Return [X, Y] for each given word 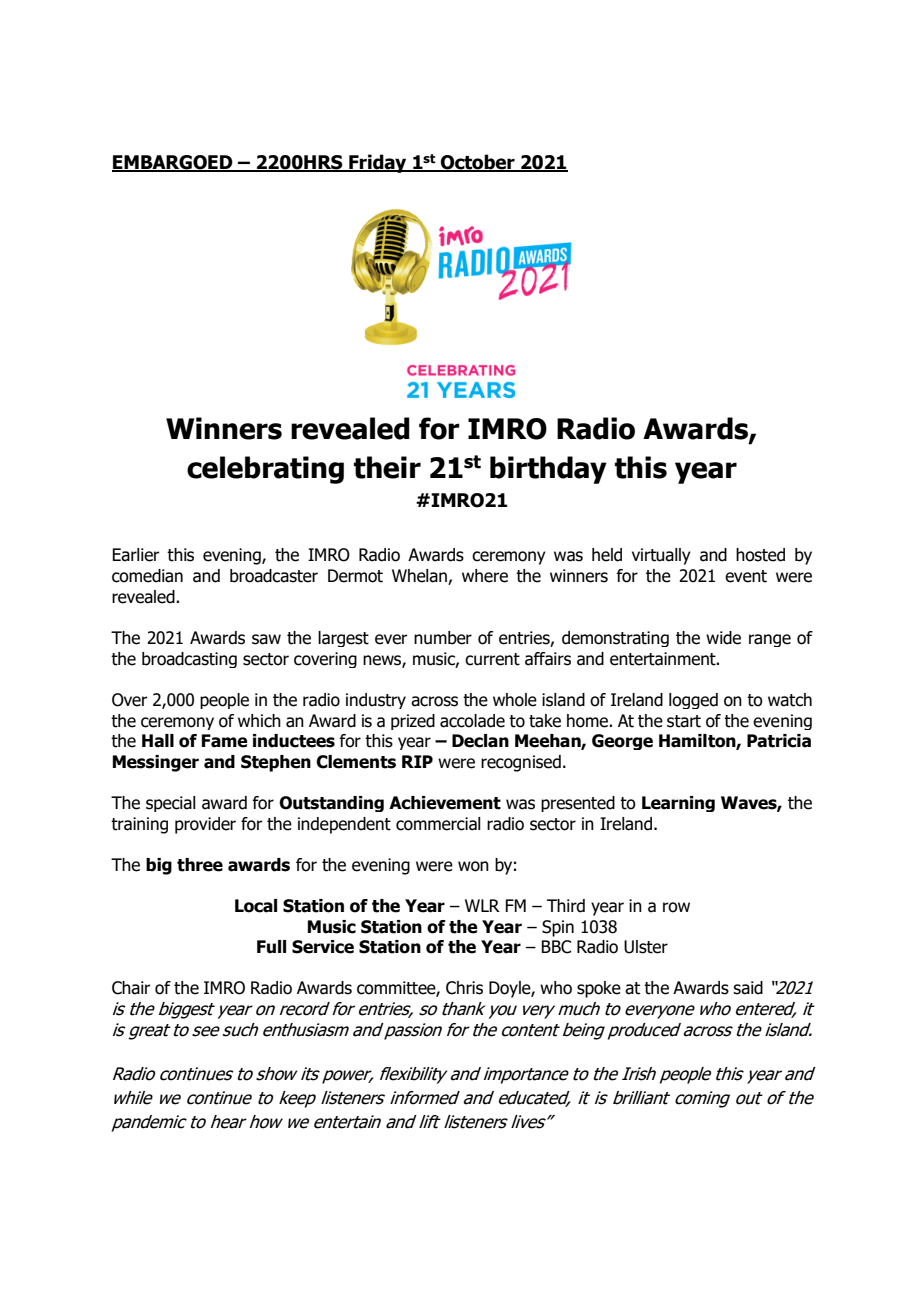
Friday [378, 163]
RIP [417, 761]
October [478, 163]
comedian [147, 576]
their [387, 467]
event [746, 576]
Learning [678, 804]
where [485, 576]
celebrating [265, 470]
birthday [548, 470]
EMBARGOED [173, 163]
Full [271, 947]
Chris [464, 988]
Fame [225, 741]
